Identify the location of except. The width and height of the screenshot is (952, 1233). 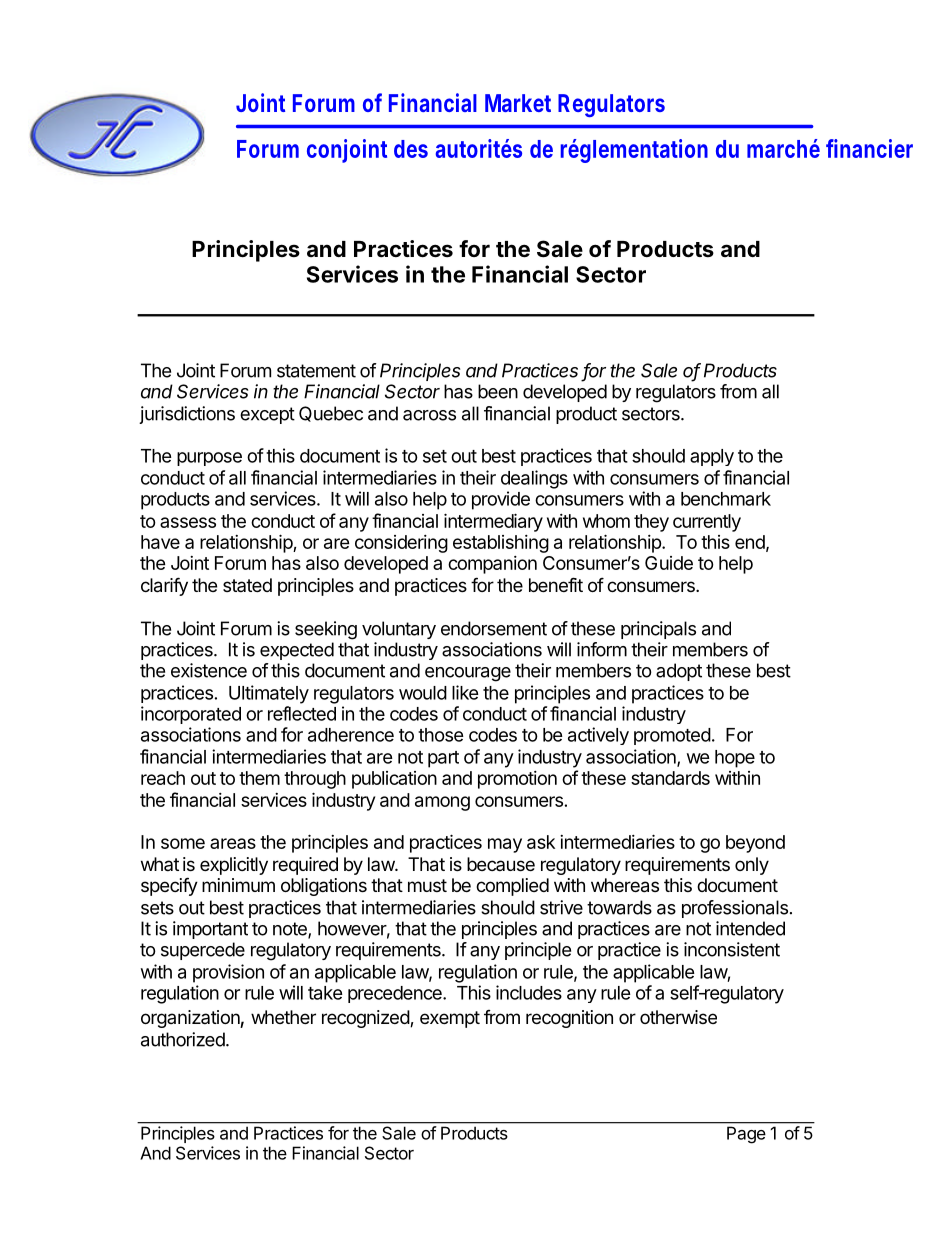
(267, 415).
